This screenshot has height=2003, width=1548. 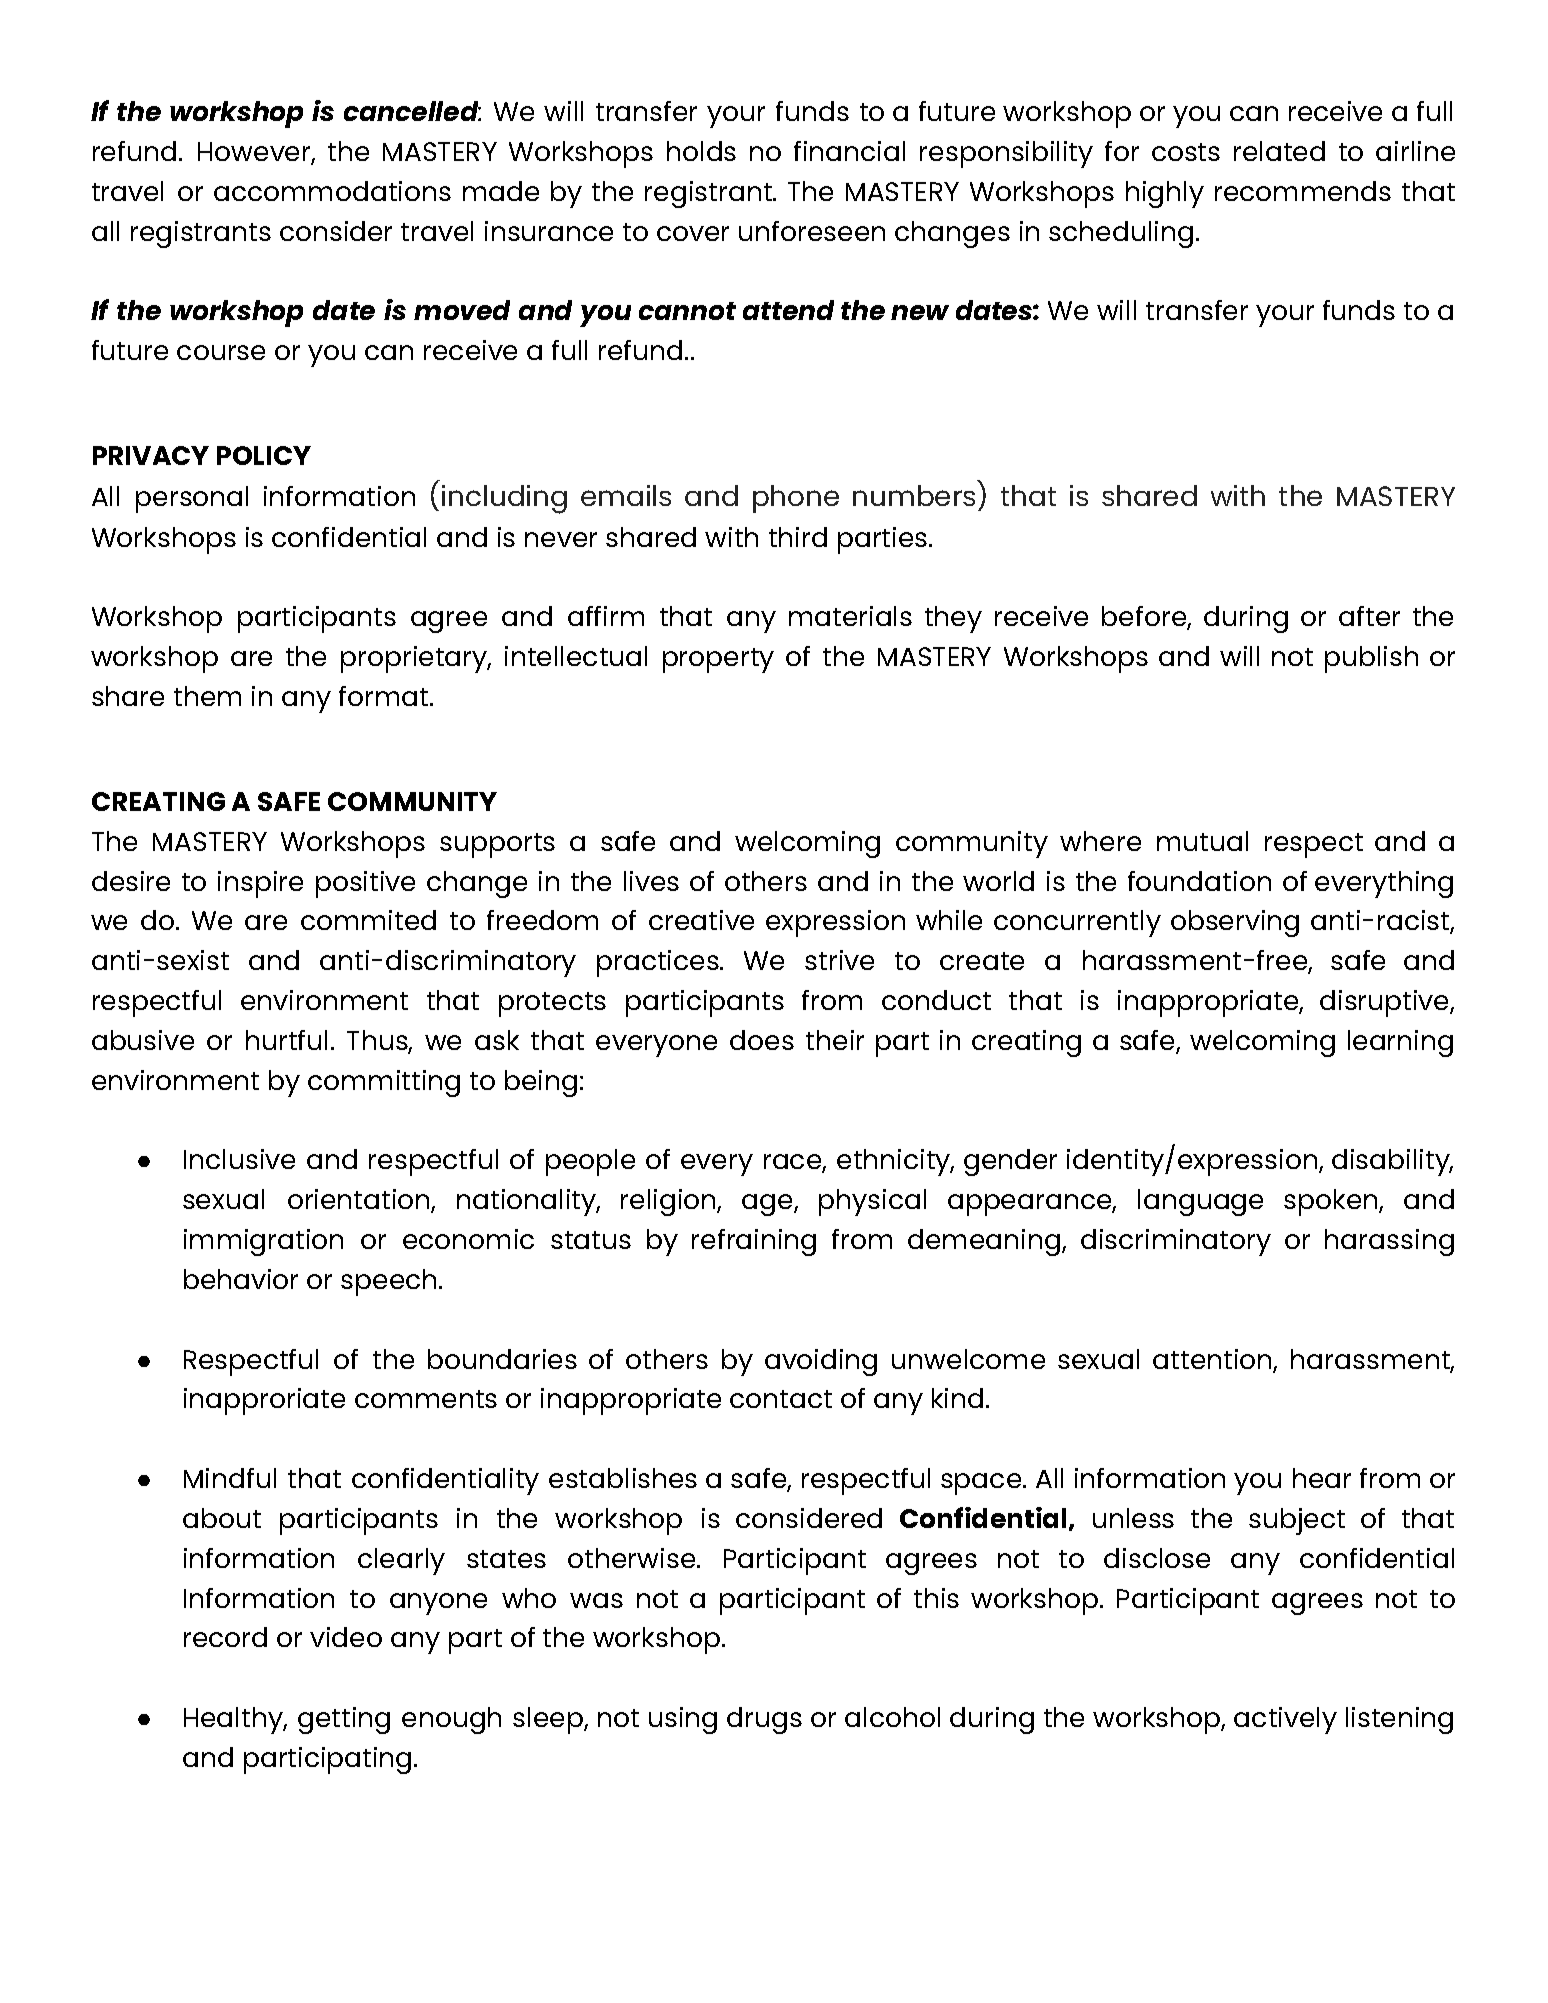 I want to click on them, so click(x=207, y=696).
